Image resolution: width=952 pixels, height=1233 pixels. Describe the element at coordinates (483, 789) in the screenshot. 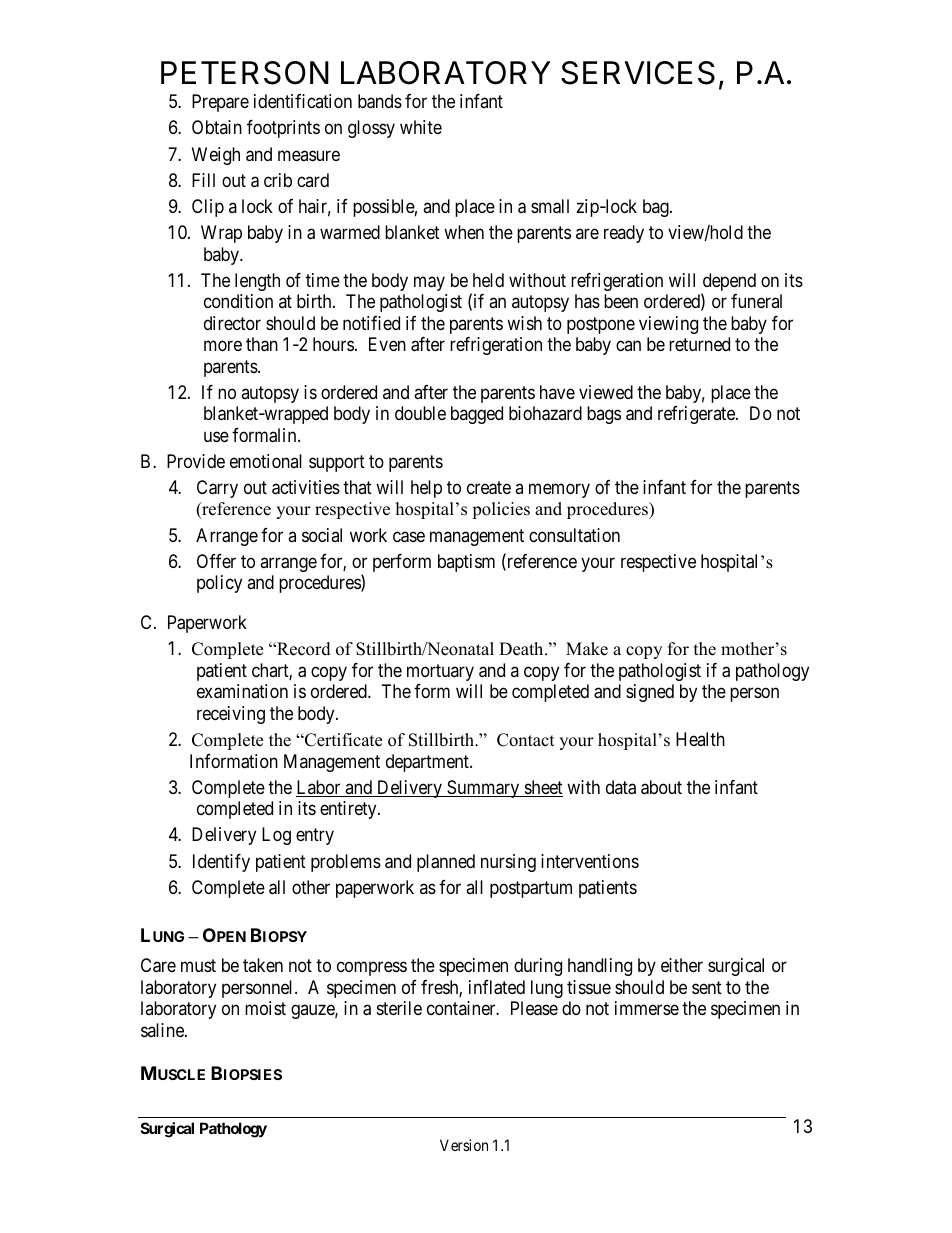

I see `Summary` at that location.
